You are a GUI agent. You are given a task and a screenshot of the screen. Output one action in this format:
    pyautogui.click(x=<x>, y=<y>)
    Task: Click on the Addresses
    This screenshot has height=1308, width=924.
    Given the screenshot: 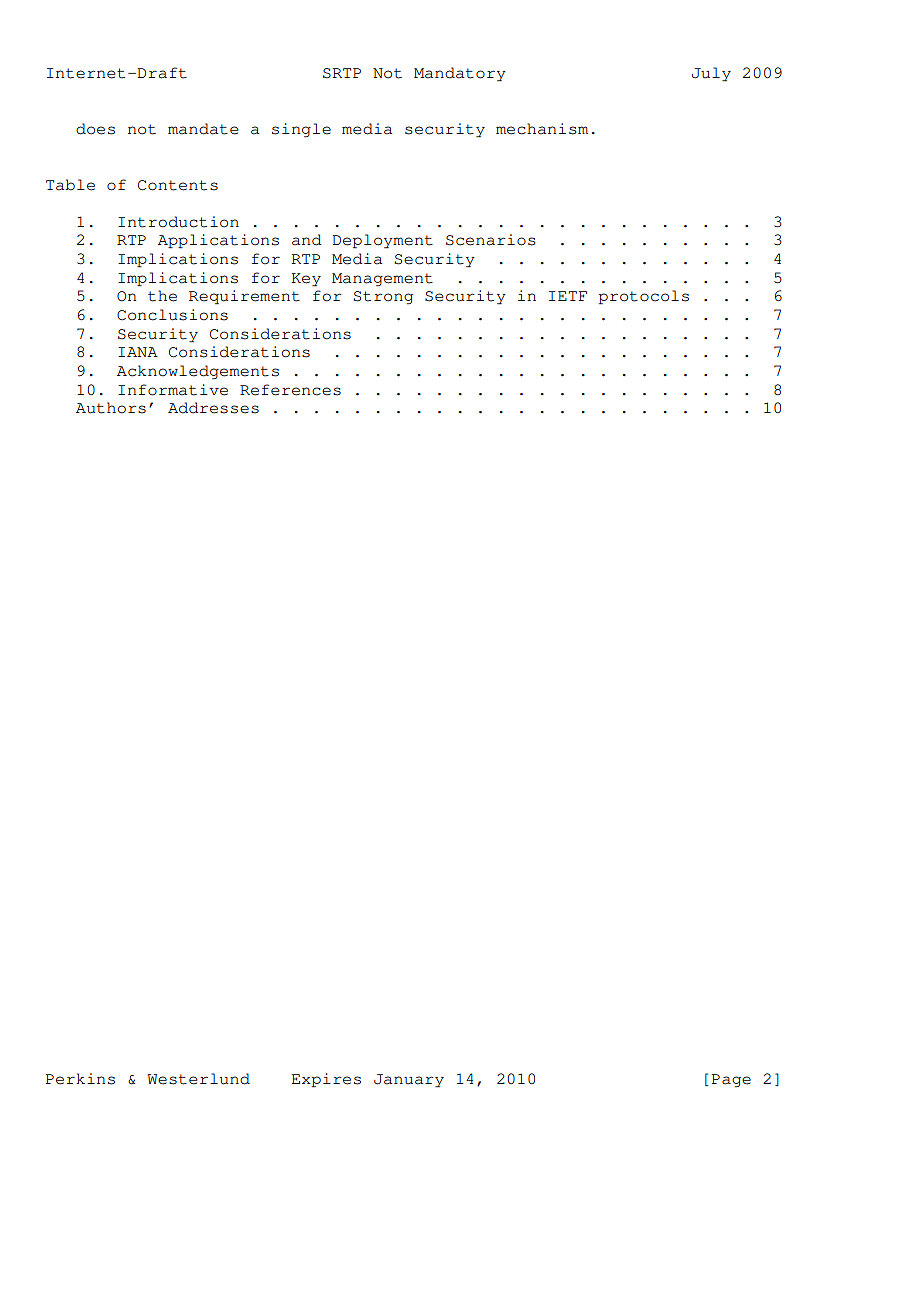 What is the action you would take?
    pyautogui.click(x=213, y=408)
